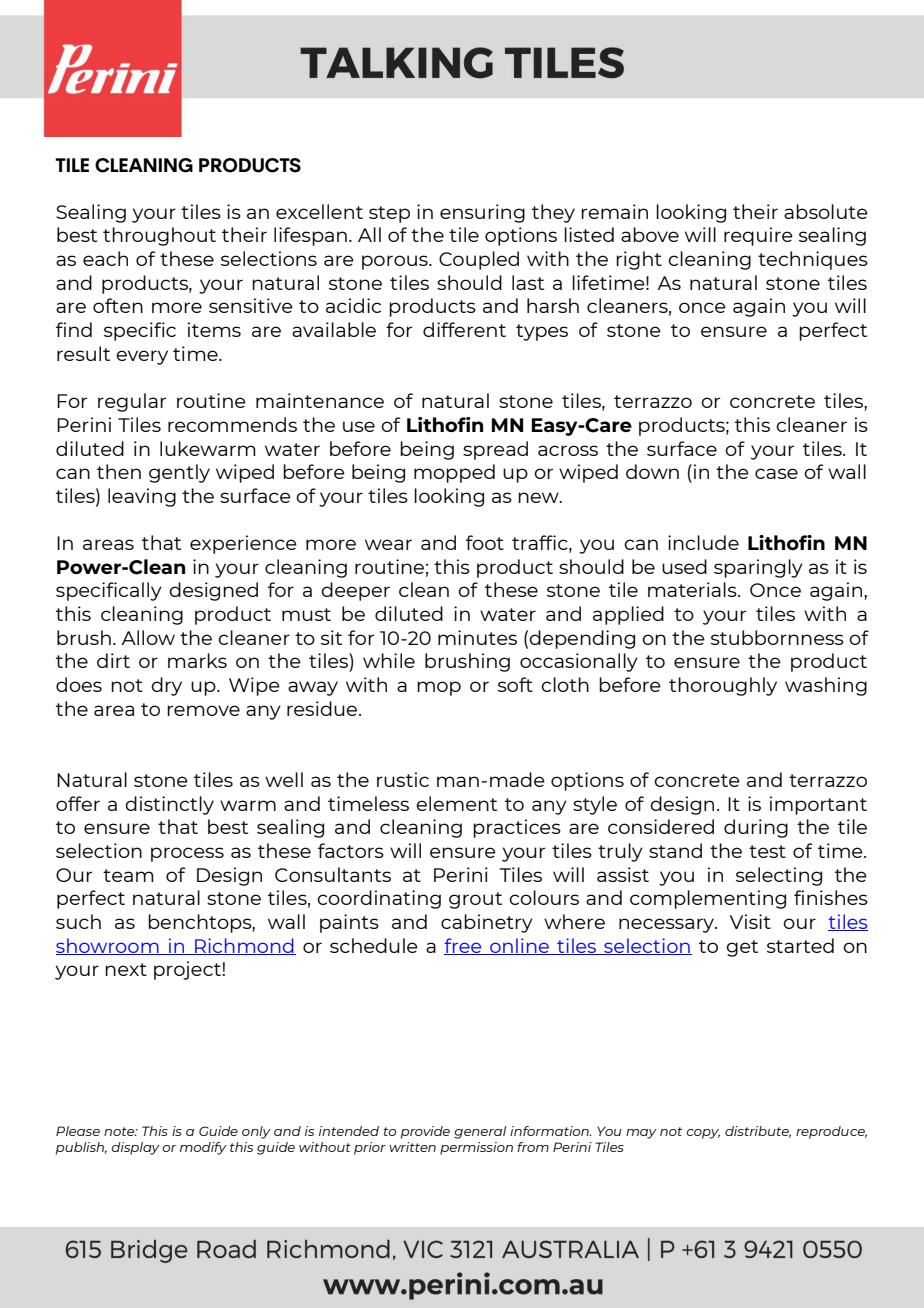 The height and width of the screenshot is (1308, 924). Describe the element at coordinates (166, 686) in the screenshot. I see `dry` at that location.
